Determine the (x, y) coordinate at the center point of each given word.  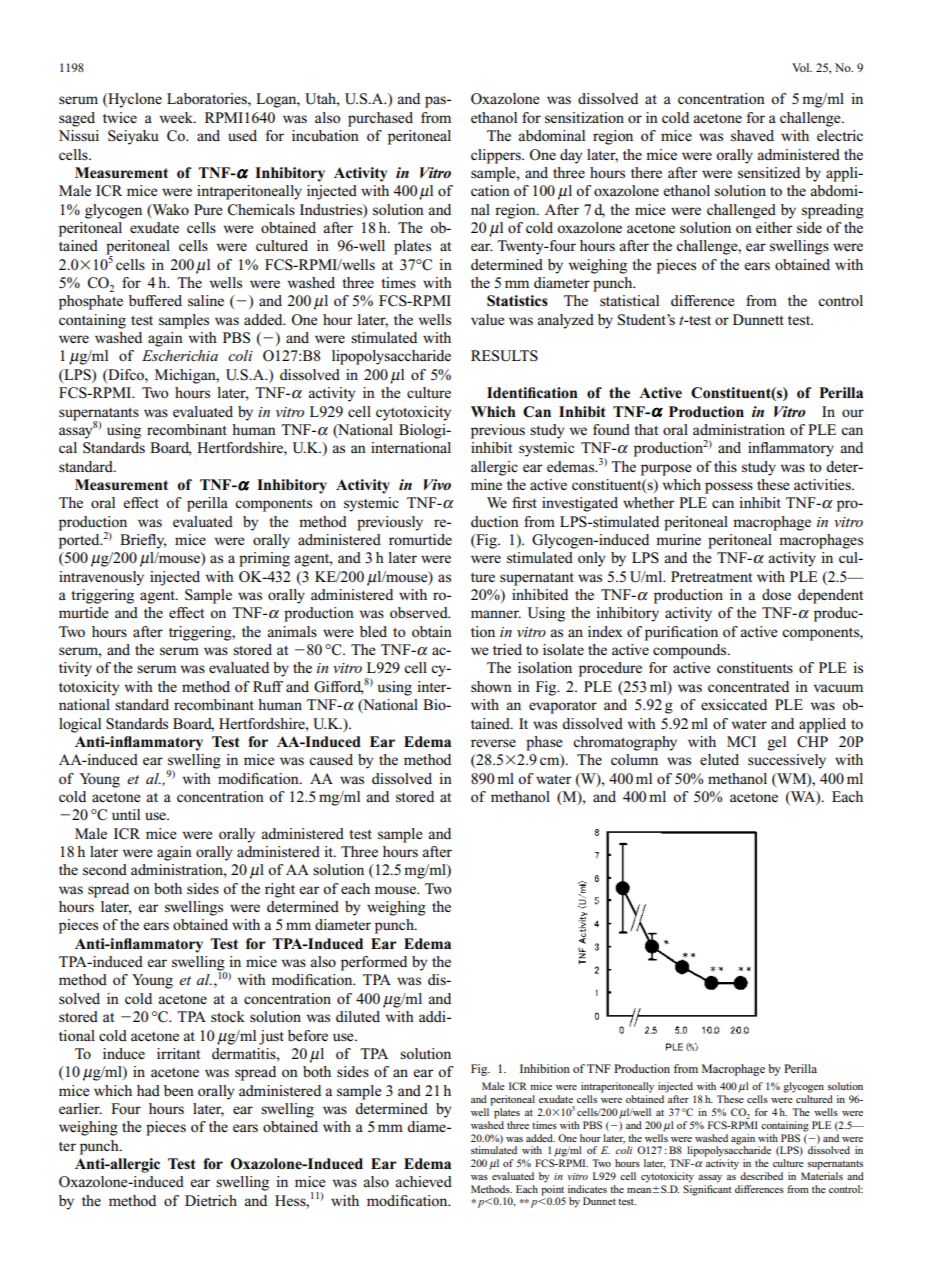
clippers (497, 156)
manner (496, 614)
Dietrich (211, 1200)
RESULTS (504, 356)
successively (787, 761)
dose (776, 594)
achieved (423, 1181)
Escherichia (180, 355)
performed (374, 963)
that (646, 429)
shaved (752, 135)
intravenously (101, 578)
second (105, 869)
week (177, 117)
